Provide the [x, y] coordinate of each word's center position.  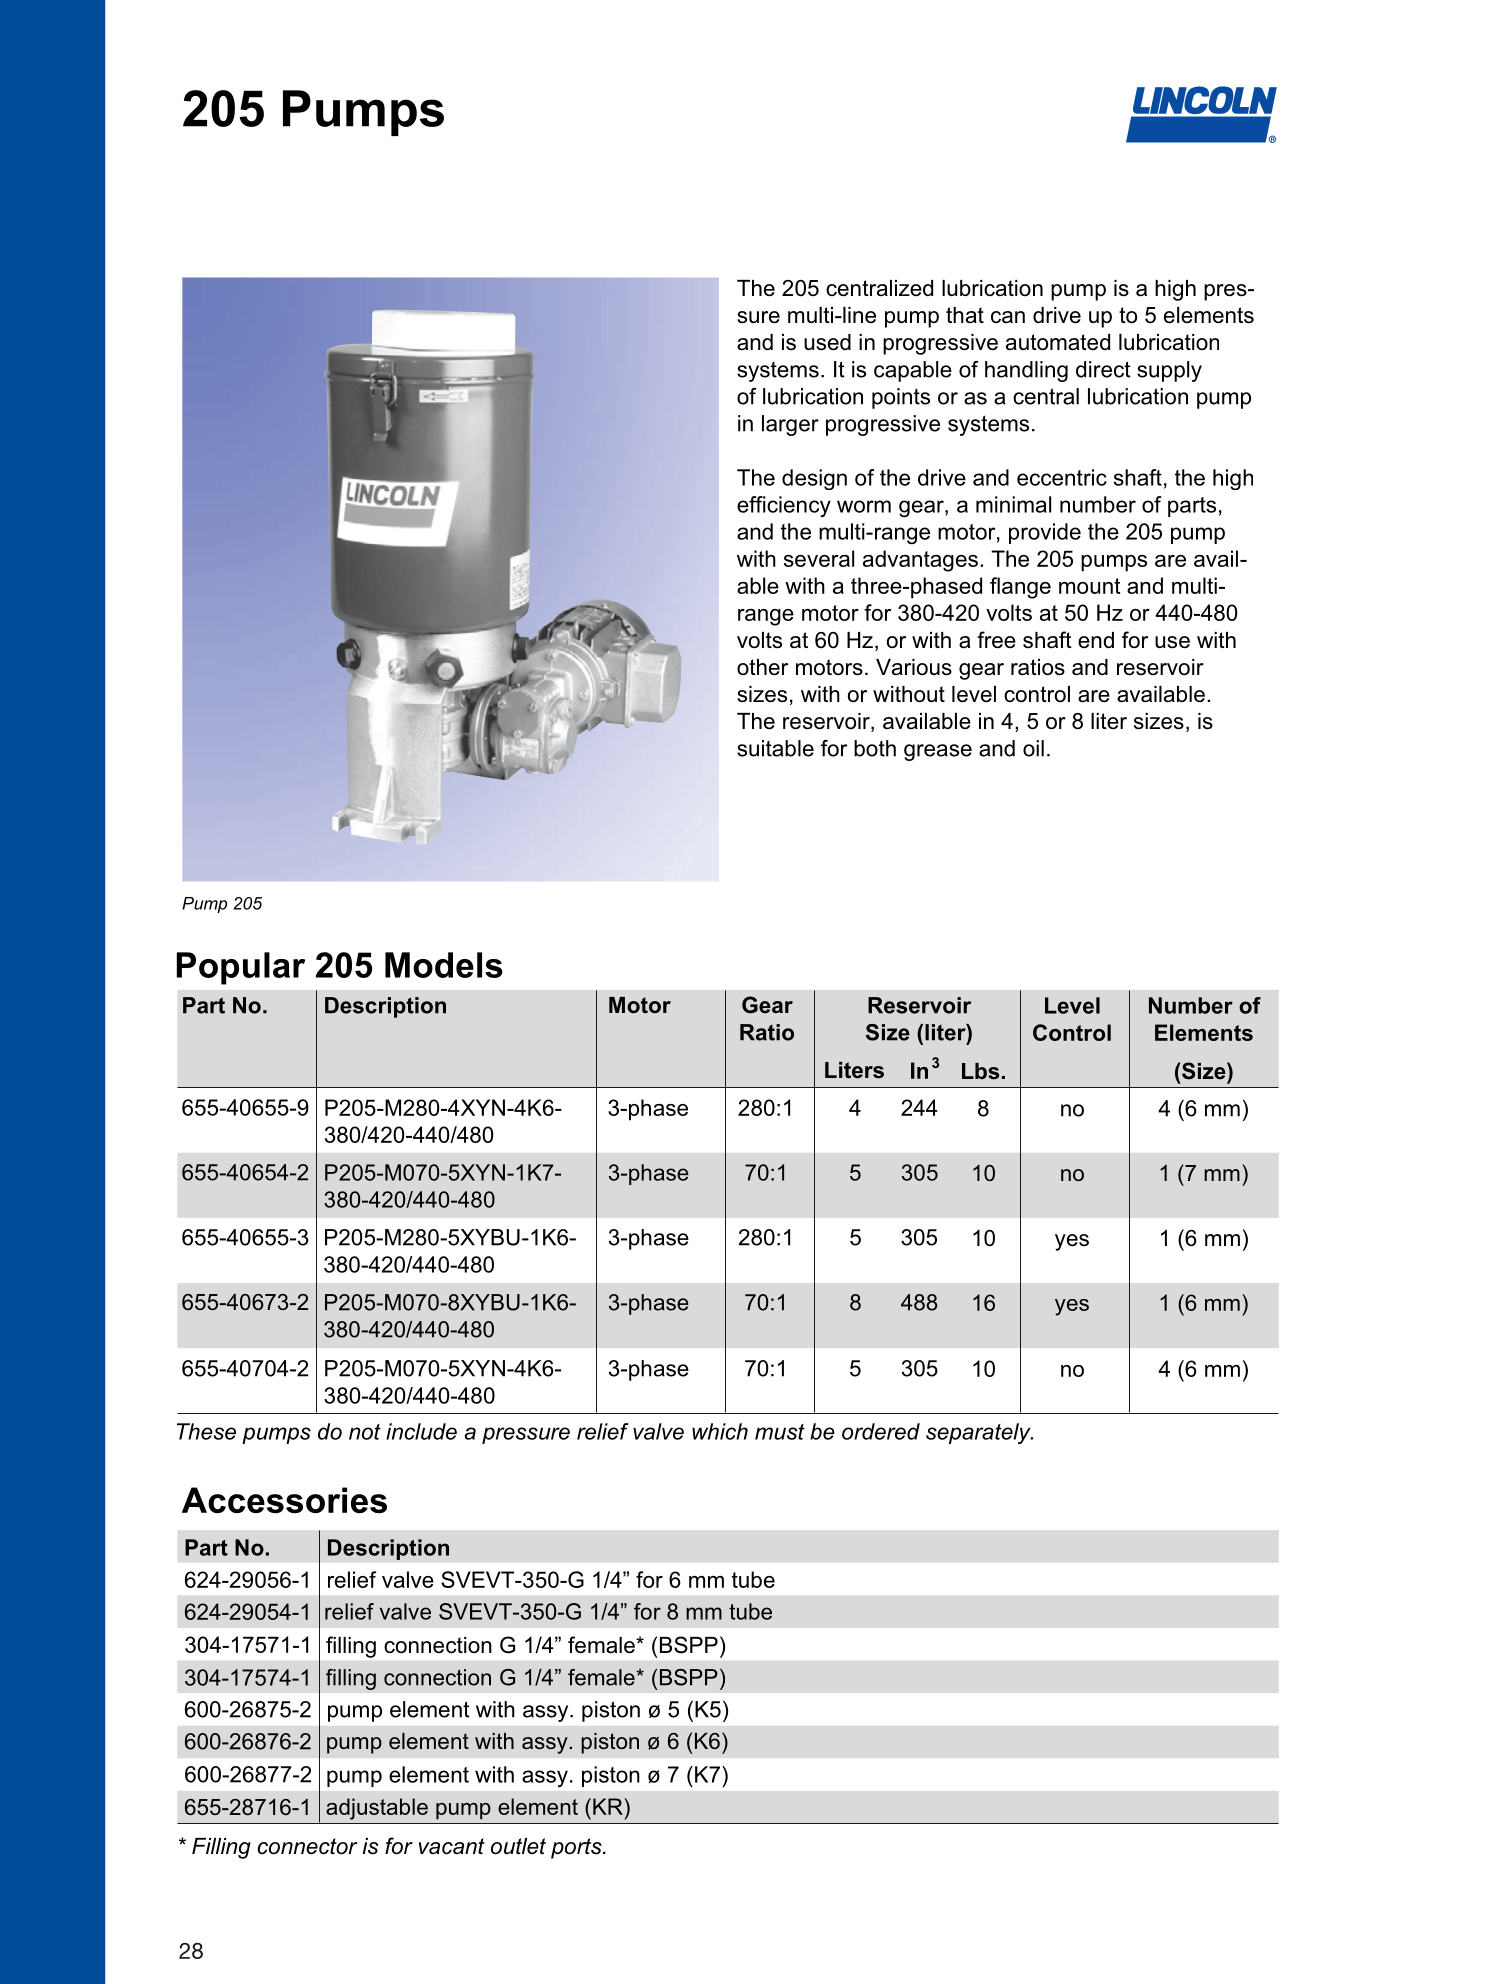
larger [790, 425]
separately [979, 1433]
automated [1058, 342]
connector [307, 1846]
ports [577, 1848]
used [827, 342]
